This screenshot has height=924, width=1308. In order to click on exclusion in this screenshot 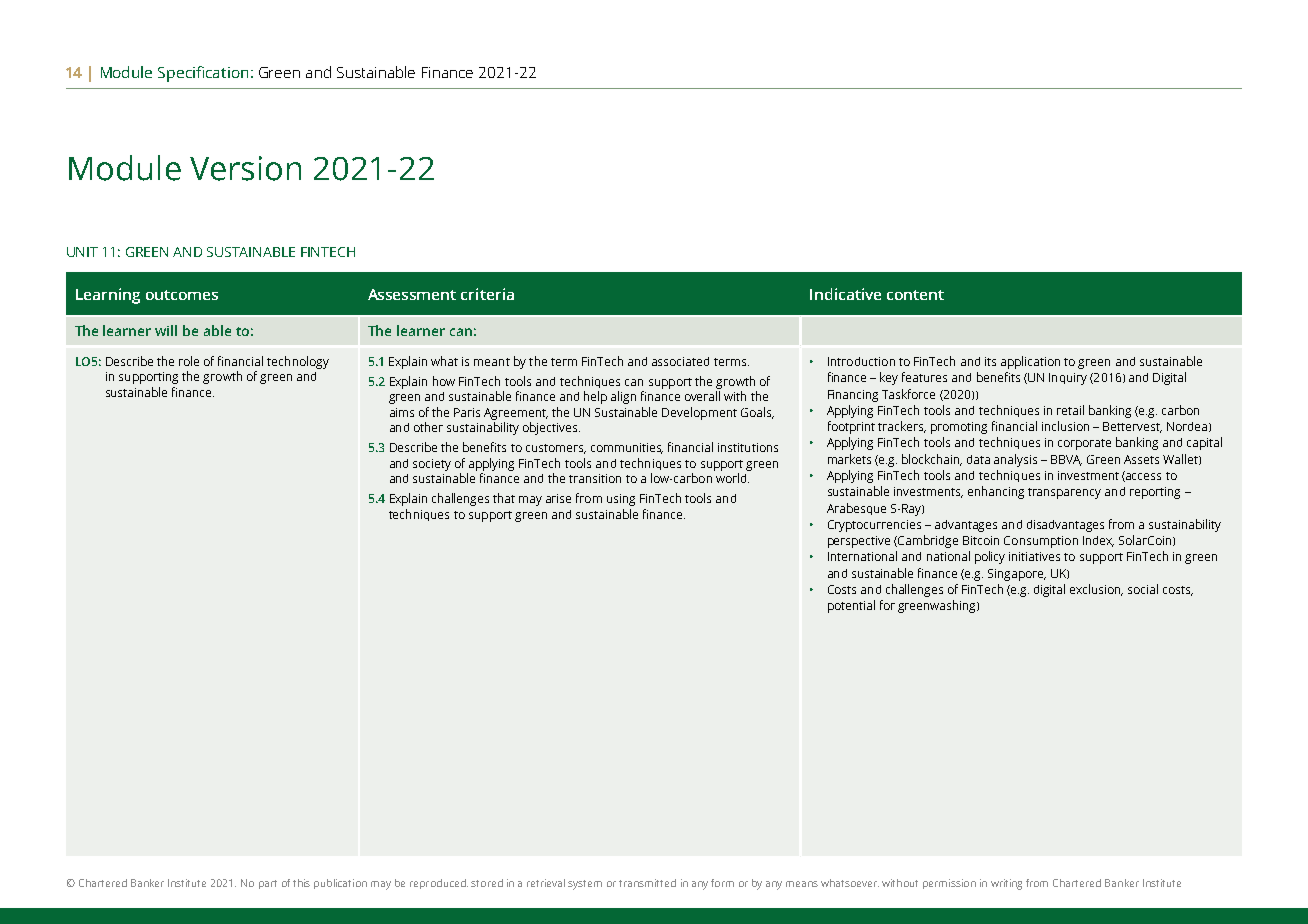, I will do `click(1096, 590)`.
